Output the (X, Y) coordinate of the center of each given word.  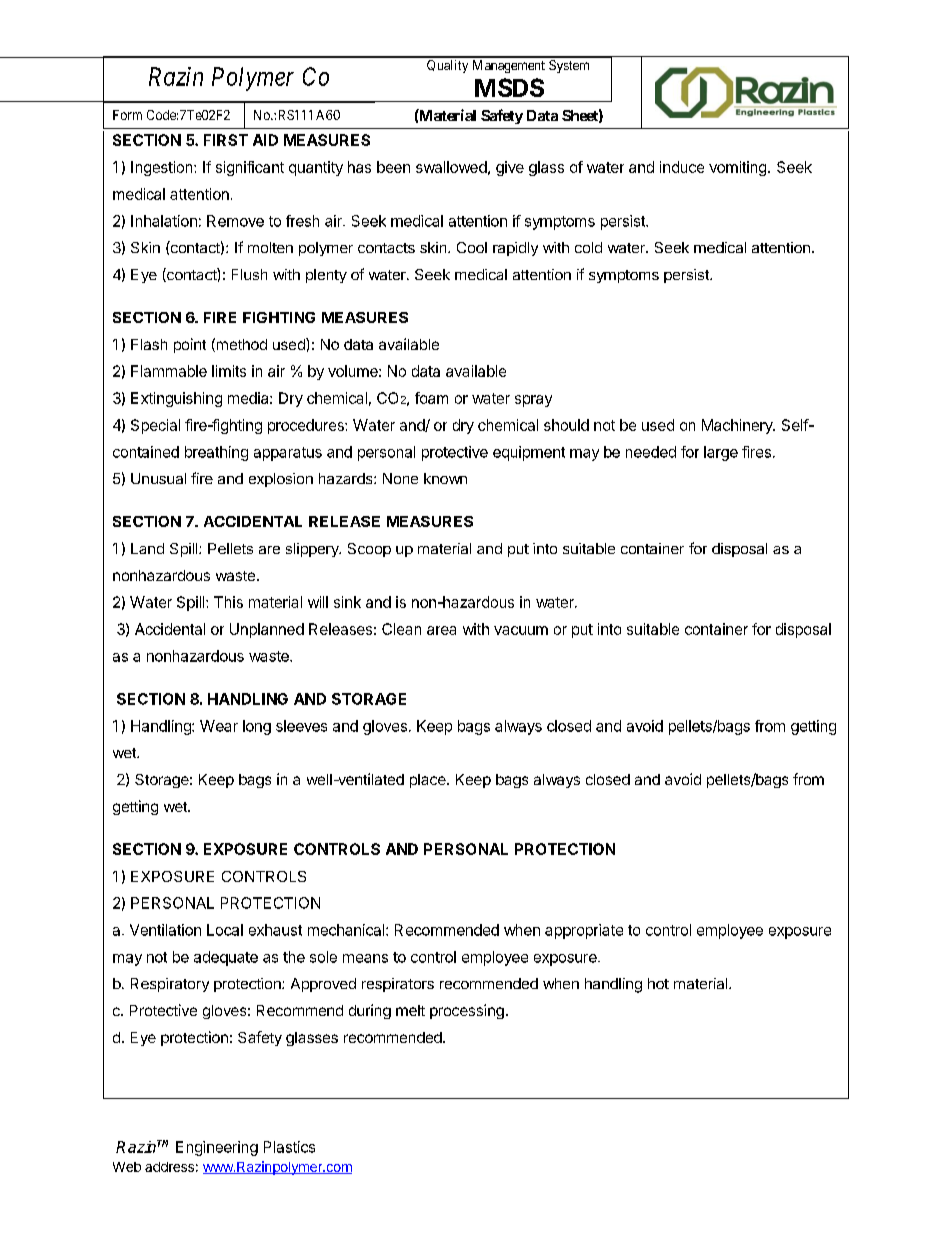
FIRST (226, 140)
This (228, 602)
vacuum (521, 630)
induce (682, 167)
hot (658, 983)
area (441, 630)
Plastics (289, 1147)
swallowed (451, 167)
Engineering (217, 1148)
